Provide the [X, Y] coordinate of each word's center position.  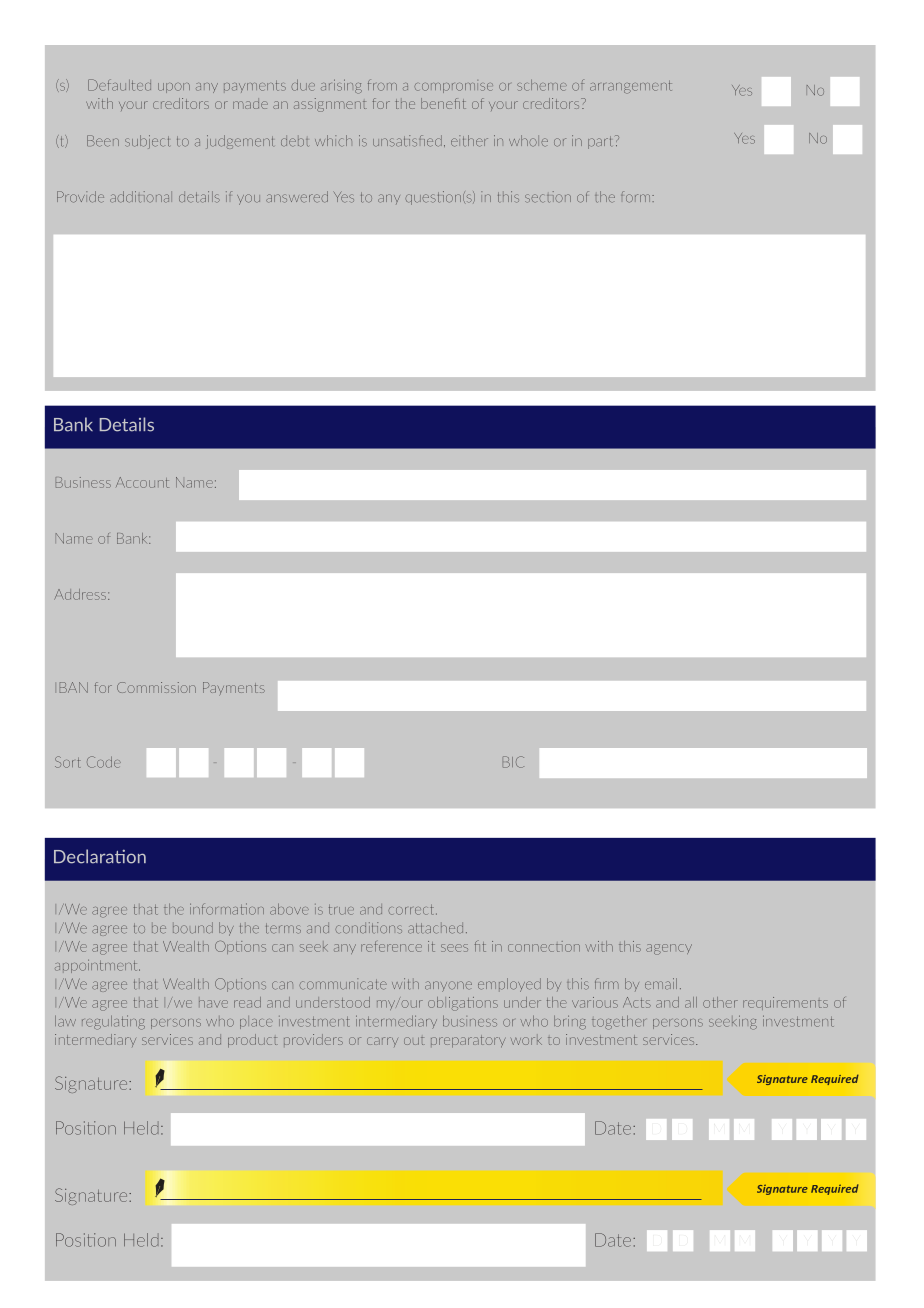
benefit [443, 103]
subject [147, 142]
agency [669, 949]
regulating [113, 1022]
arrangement [631, 87]
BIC [513, 762]
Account [142, 482]
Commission [156, 687]
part [602, 142]
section [548, 197]
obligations [463, 1004]
